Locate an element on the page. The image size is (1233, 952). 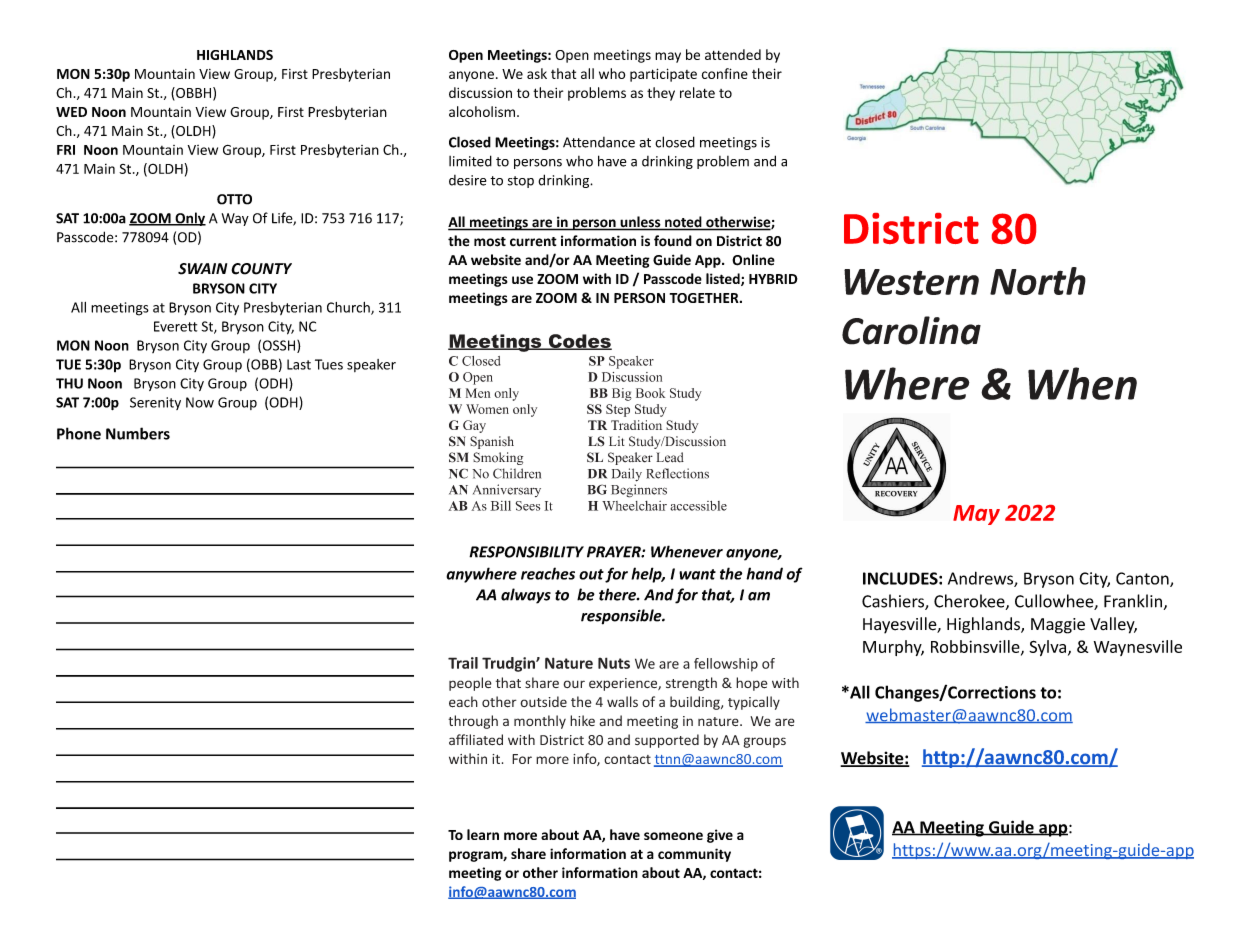
participate is located at coordinates (663, 75).
